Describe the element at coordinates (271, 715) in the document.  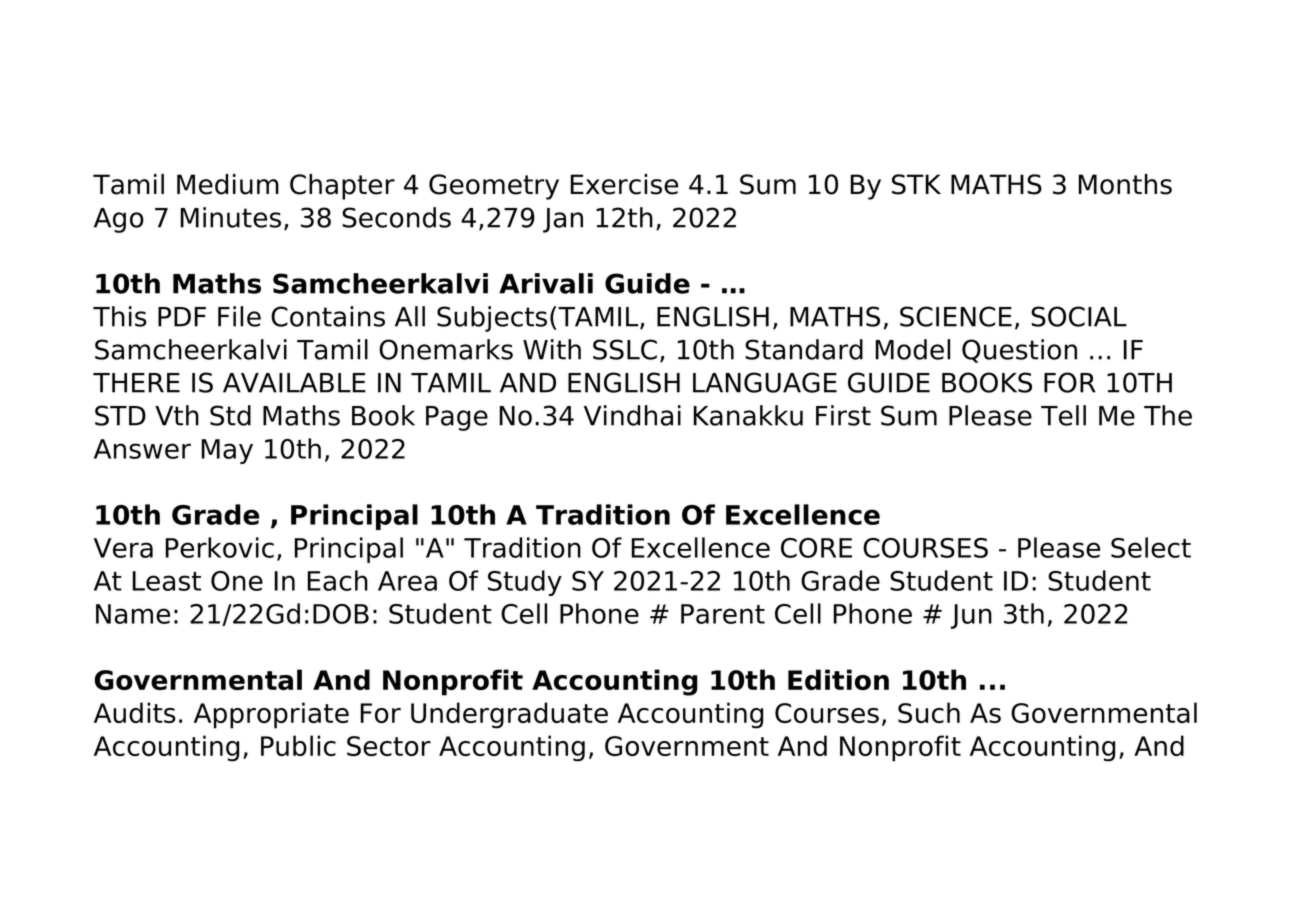
I see `Appropriate` at that location.
